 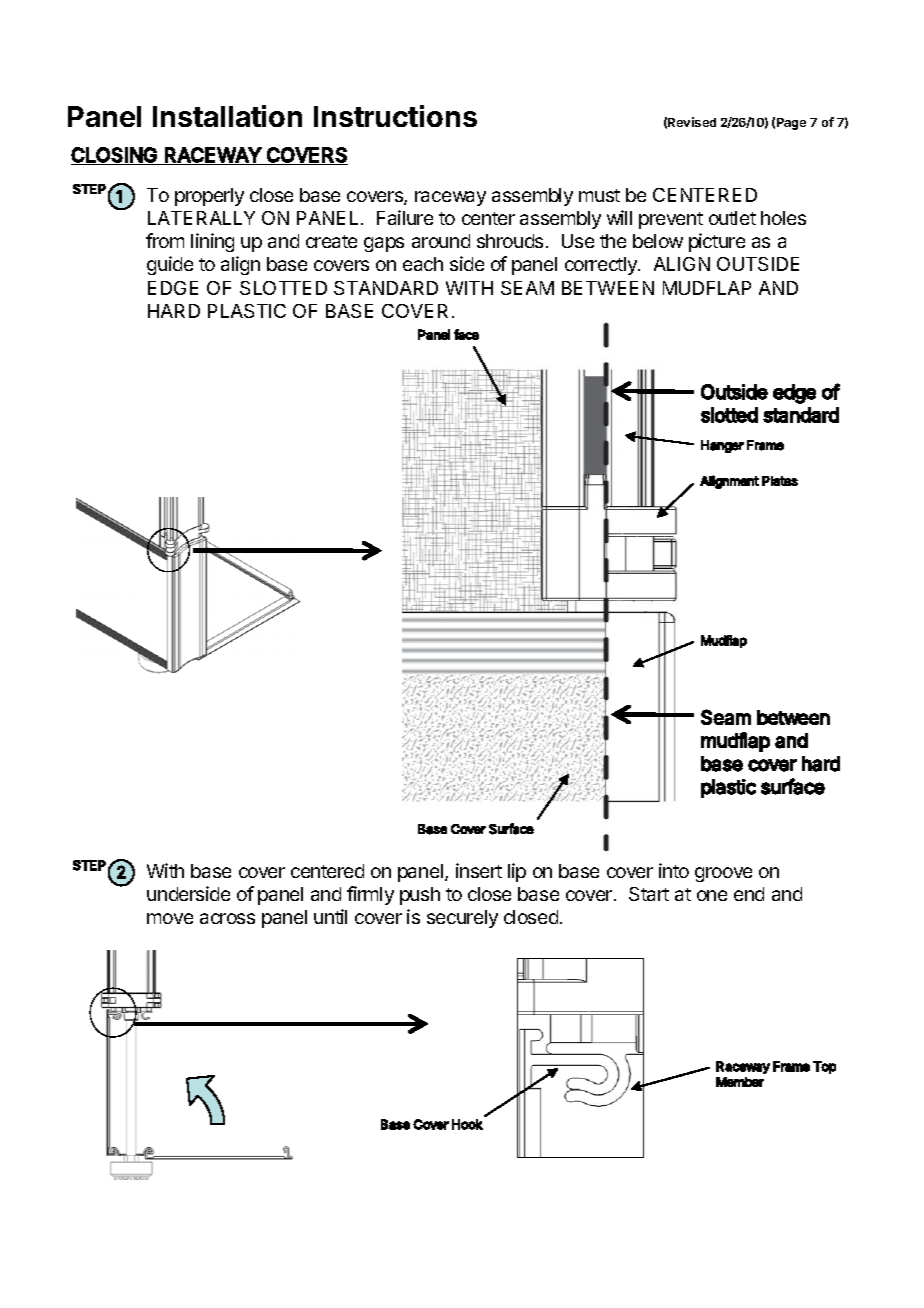 I want to click on groove, so click(x=723, y=874).
